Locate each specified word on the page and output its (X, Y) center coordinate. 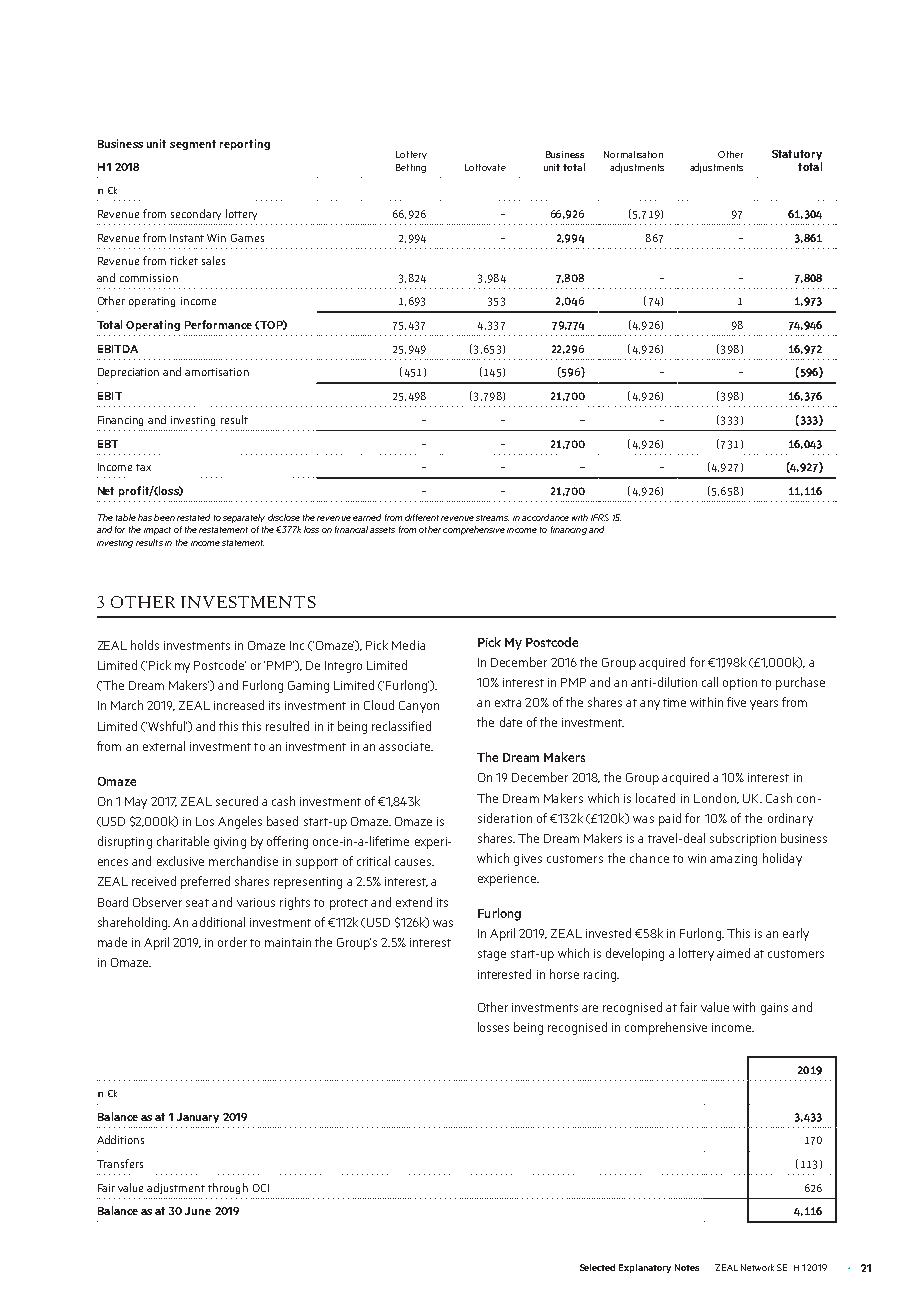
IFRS (600, 517)
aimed (733, 953)
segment (193, 145)
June (198, 1211)
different (422, 517)
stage (492, 955)
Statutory (797, 156)
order (232, 942)
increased (239, 705)
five (736, 702)
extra (508, 703)
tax (143, 467)
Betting (411, 168)
